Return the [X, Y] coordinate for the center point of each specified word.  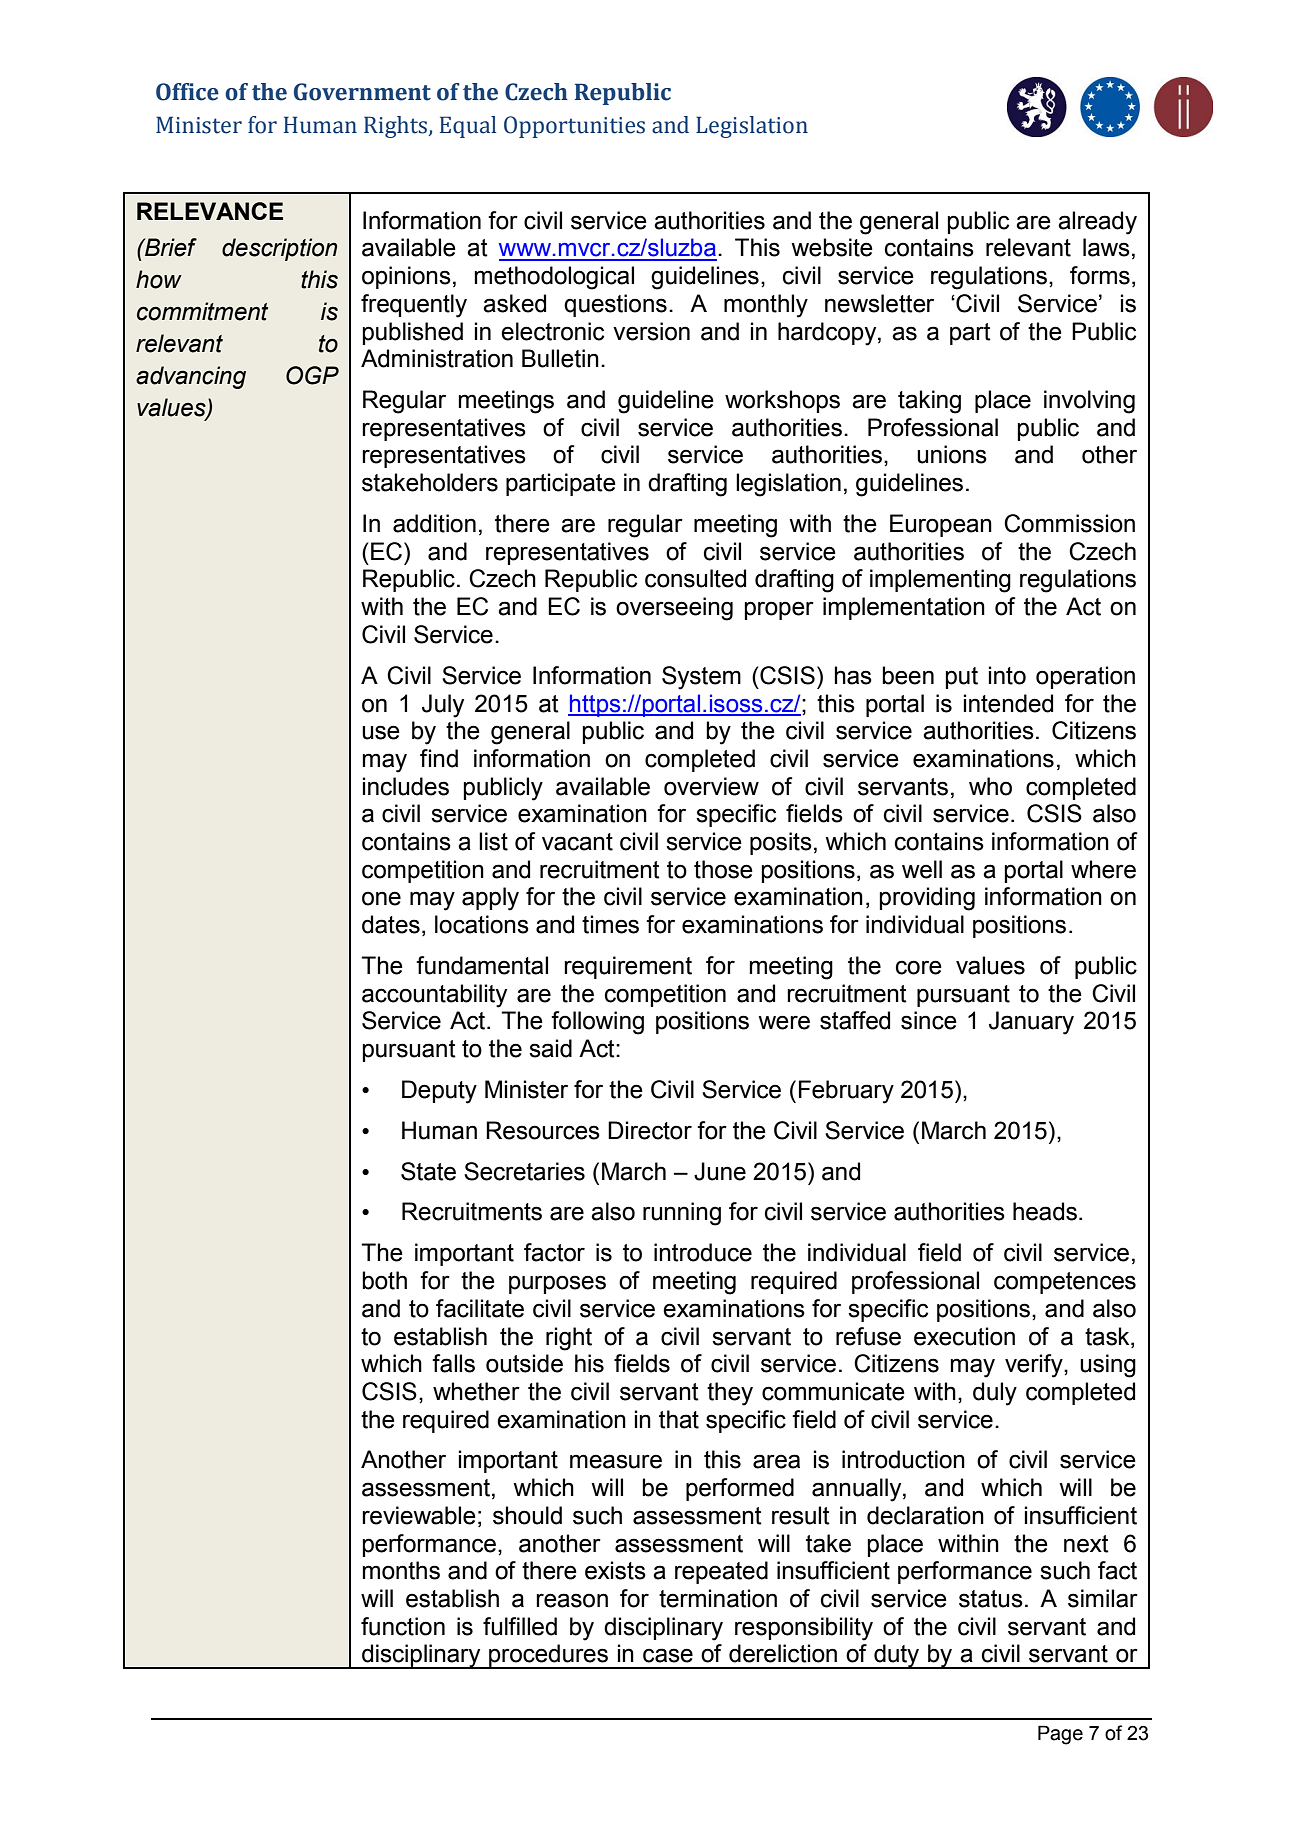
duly [995, 1394]
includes [406, 786]
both [384, 1280]
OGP [312, 375]
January [1031, 1023]
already [1097, 223]
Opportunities [574, 127]
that [679, 1419]
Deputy [439, 1092]
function [403, 1626]
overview [711, 786]
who [990, 786]
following [597, 1023]
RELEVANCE [210, 211]
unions [952, 454]
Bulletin [560, 358]
